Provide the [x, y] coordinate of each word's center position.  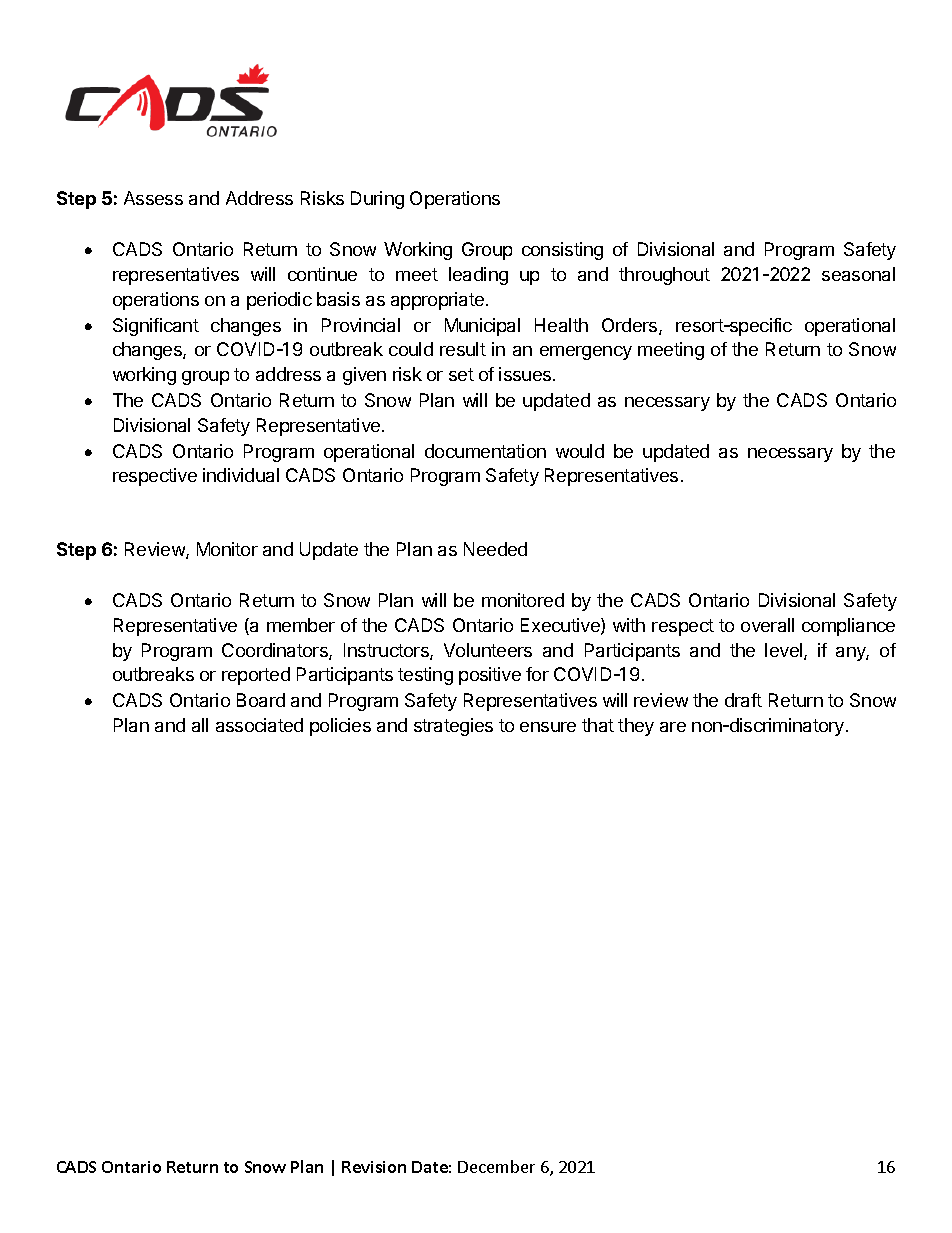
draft [743, 700]
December [496, 1166]
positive [490, 676]
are [673, 727]
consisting [562, 251]
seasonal [858, 274]
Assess [153, 198]
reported [256, 676]
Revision [374, 1167]
